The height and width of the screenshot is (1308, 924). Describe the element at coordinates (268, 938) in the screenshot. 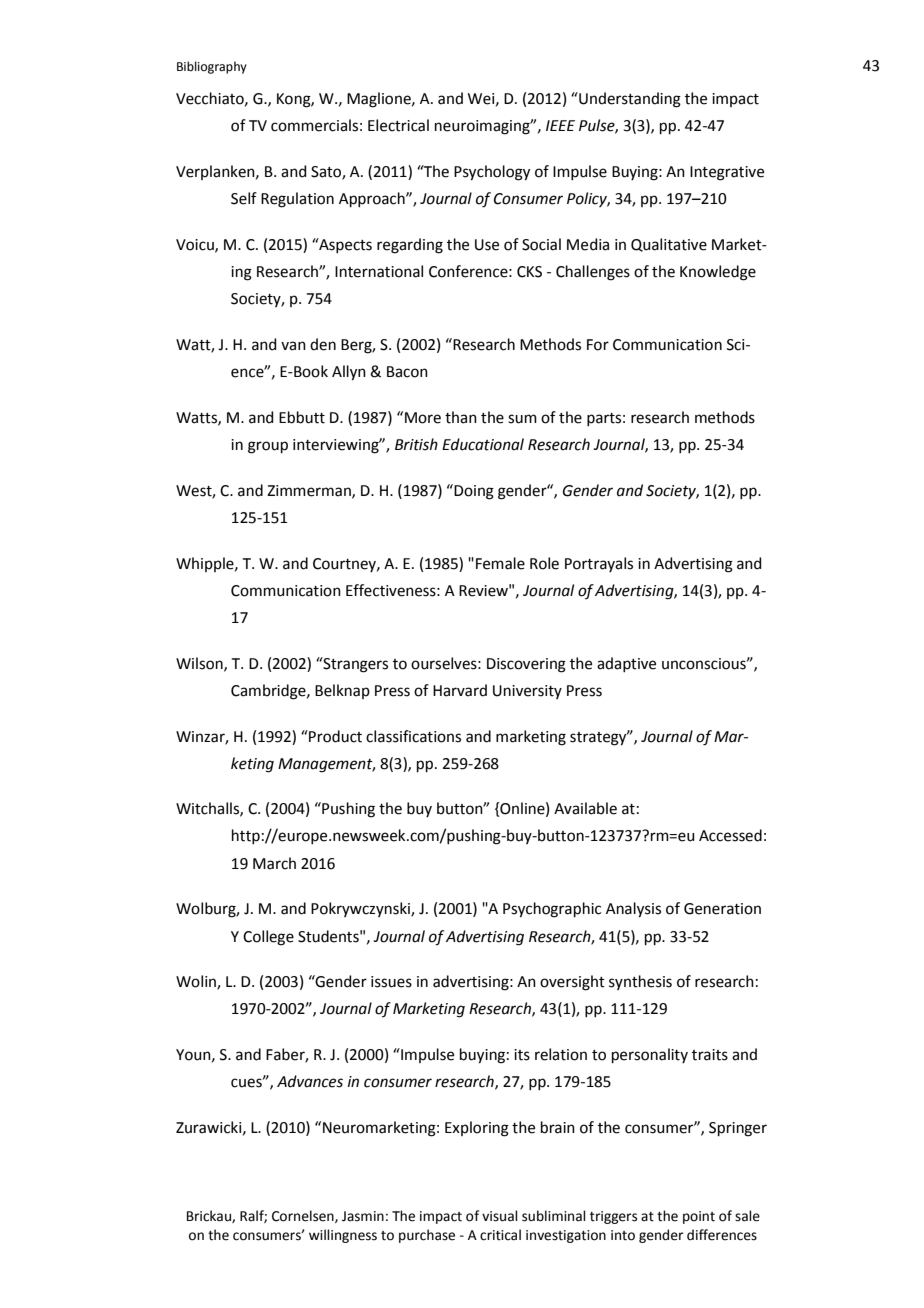

I see `College` at that location.
